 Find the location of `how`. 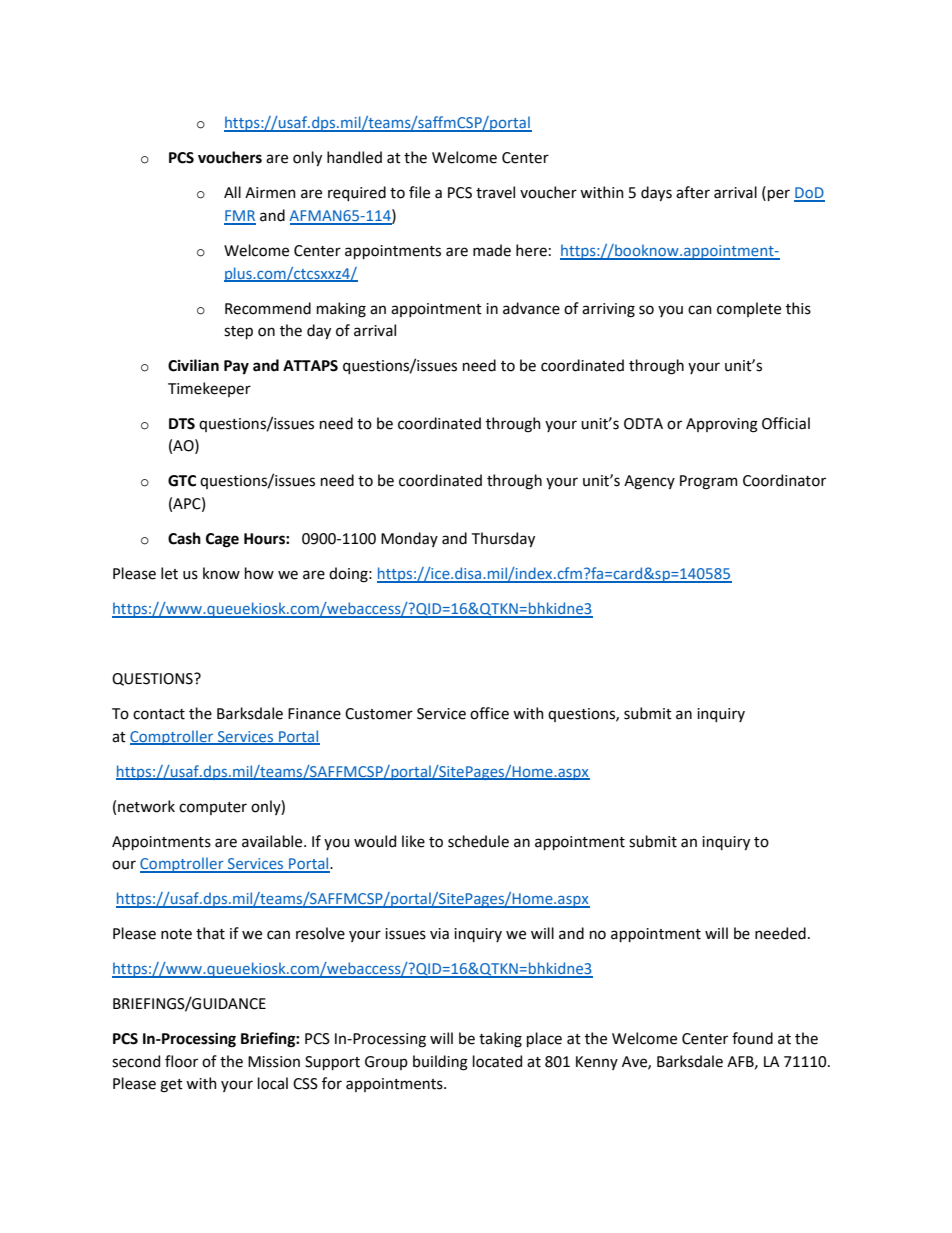

how is located at coordinates (259, 573).
